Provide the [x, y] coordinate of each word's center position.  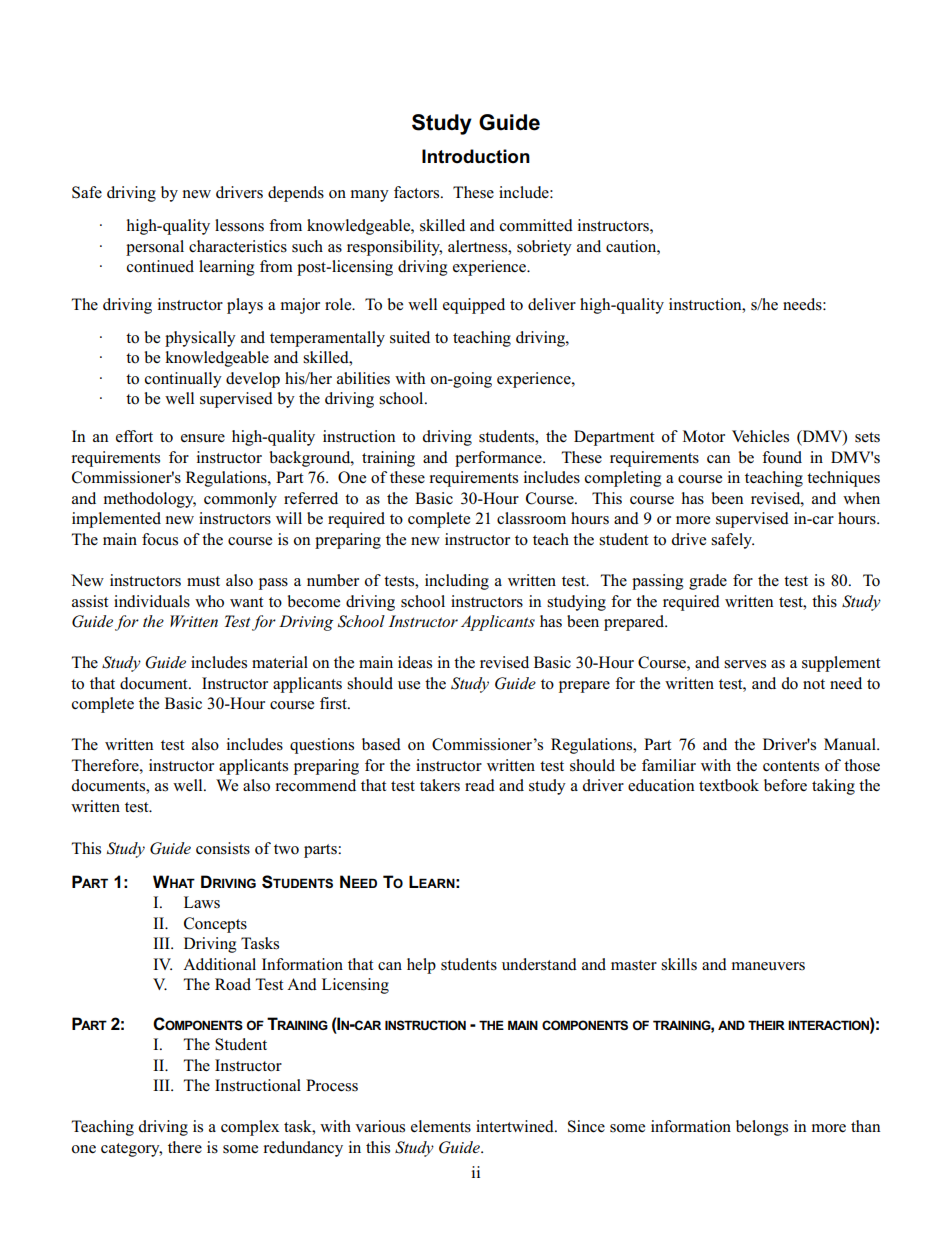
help [421, 966]
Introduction [476, 156]
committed [536, 225]
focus [160, 539]
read [480, 785]
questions [322, 746]
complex [250, 1128]
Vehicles [760, 436]
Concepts [215, 925]
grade [708, 582]
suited [410, 337]
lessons [239, 225]
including [457, 582]
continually [183, 380]
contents [791, 766]
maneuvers [768, 966]
